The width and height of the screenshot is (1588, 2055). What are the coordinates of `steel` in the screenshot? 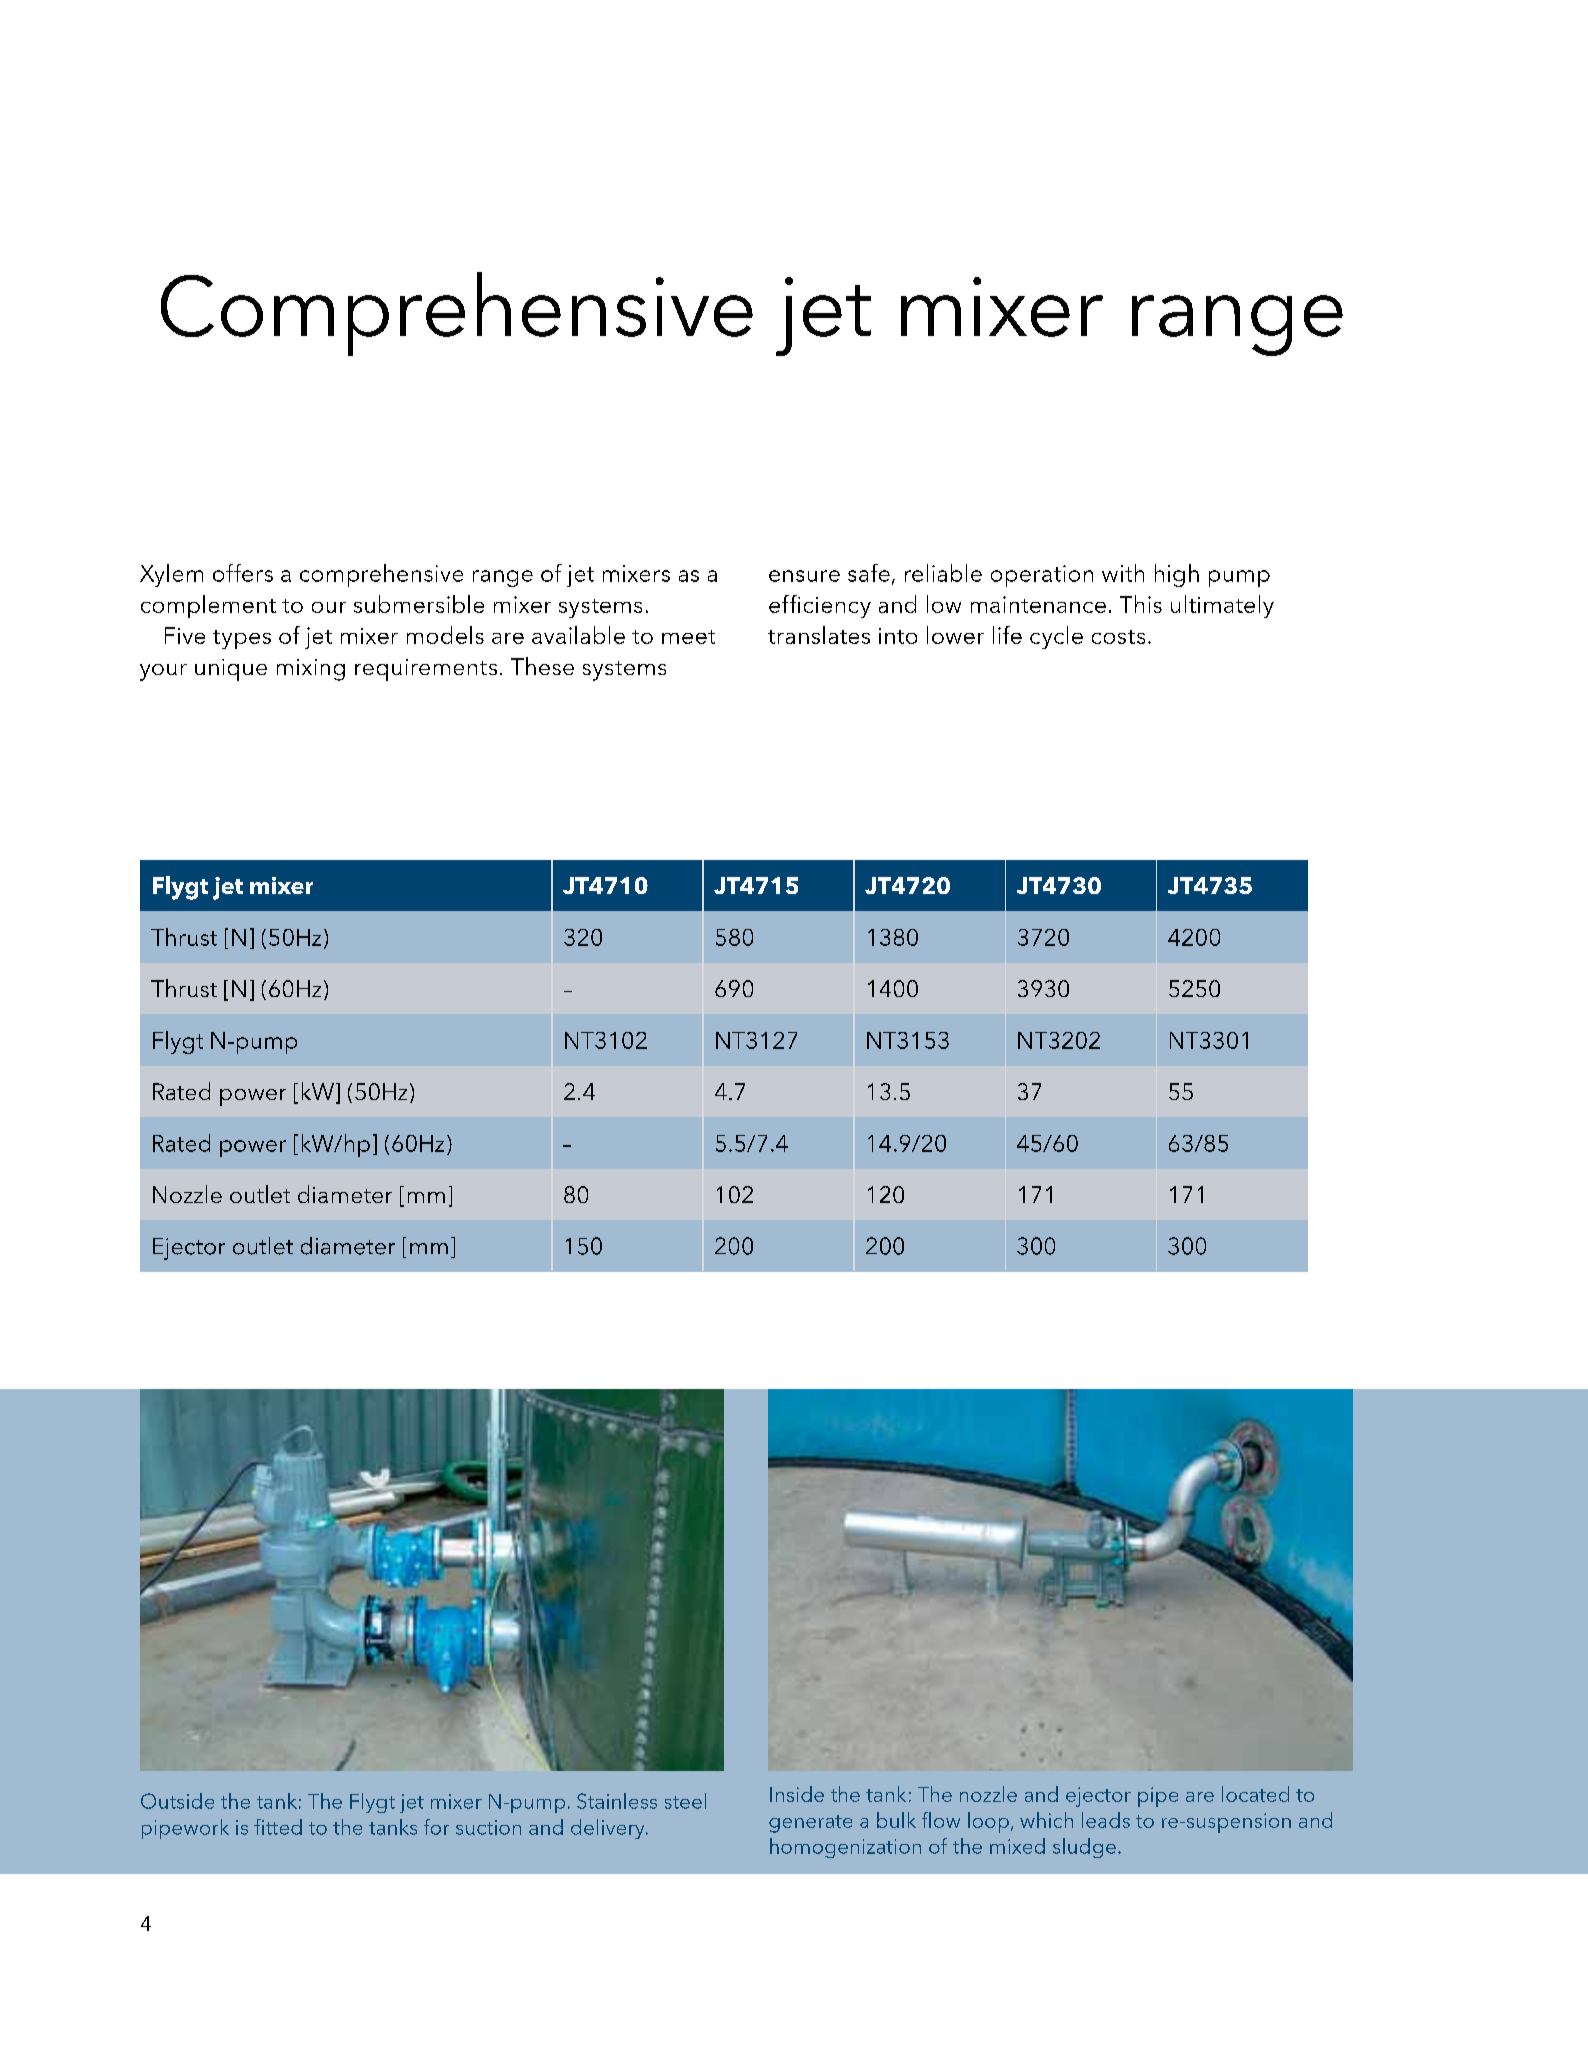 It's located at (685, 1801).
